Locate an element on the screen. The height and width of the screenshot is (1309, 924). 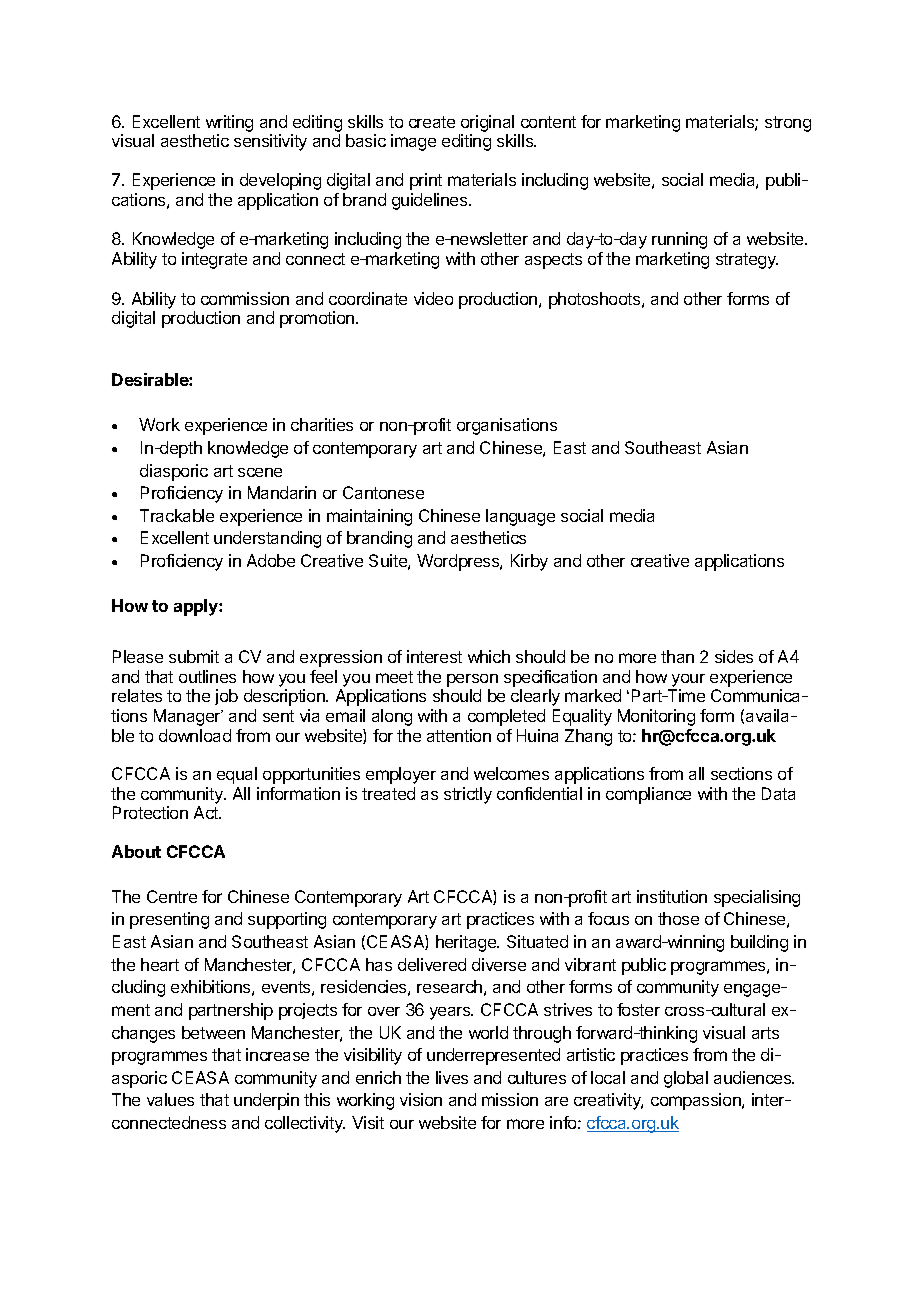
lives is located at coordinates (452, 1077).
